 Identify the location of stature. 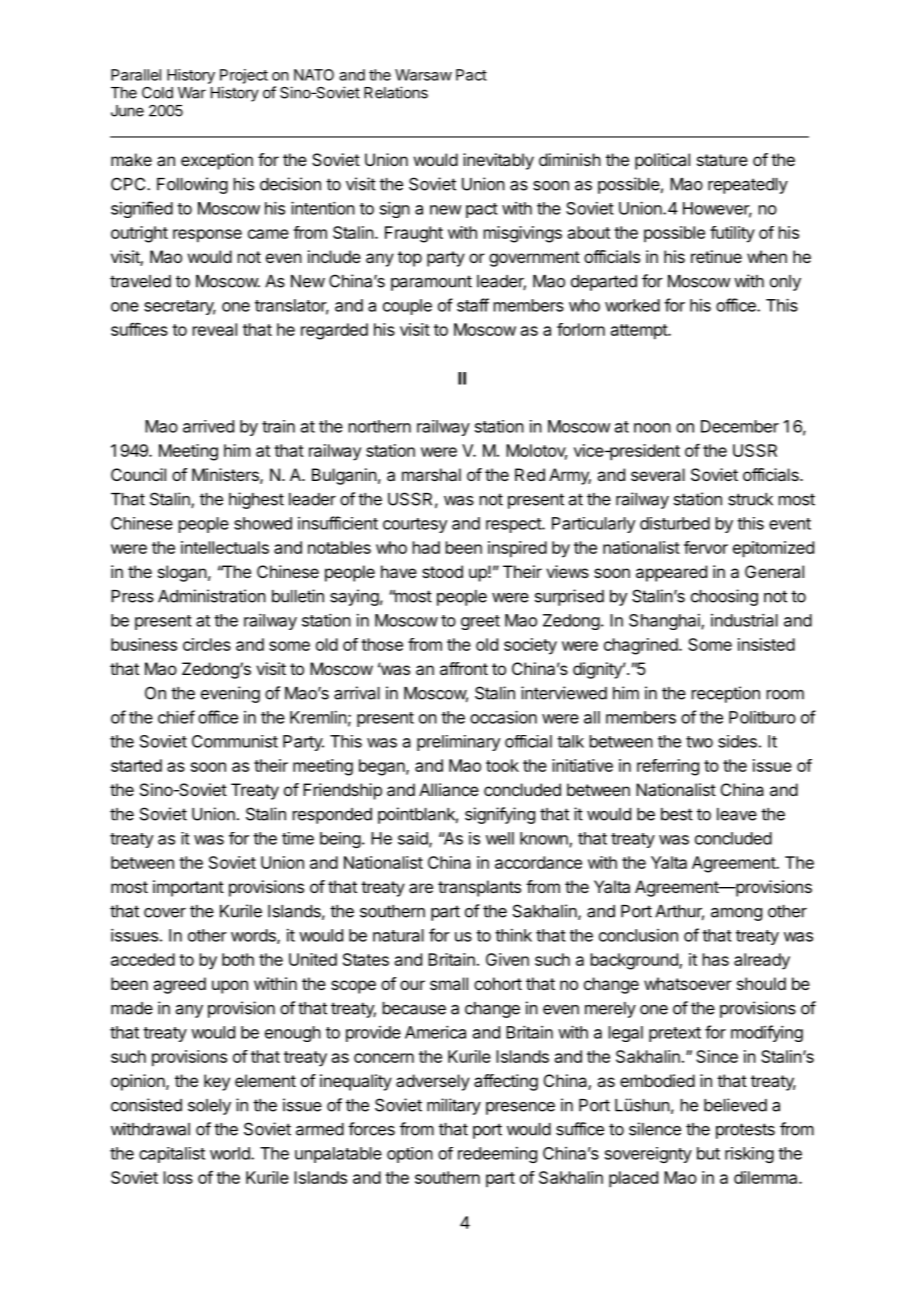
(722, 160).
